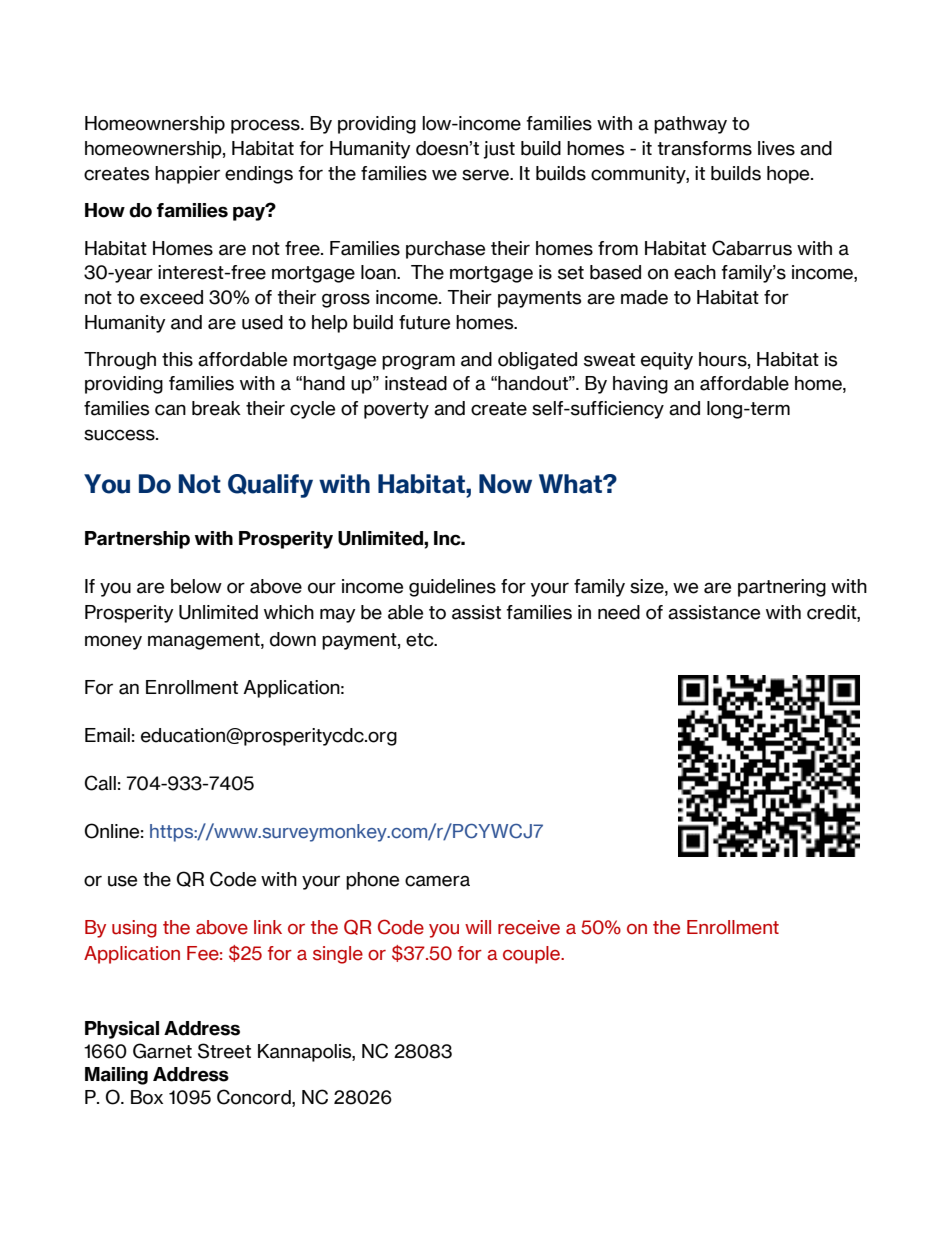 Image resolution: width=952 pixels, height=1233 pixels. I want to click on Street, so click(224, 1051).
